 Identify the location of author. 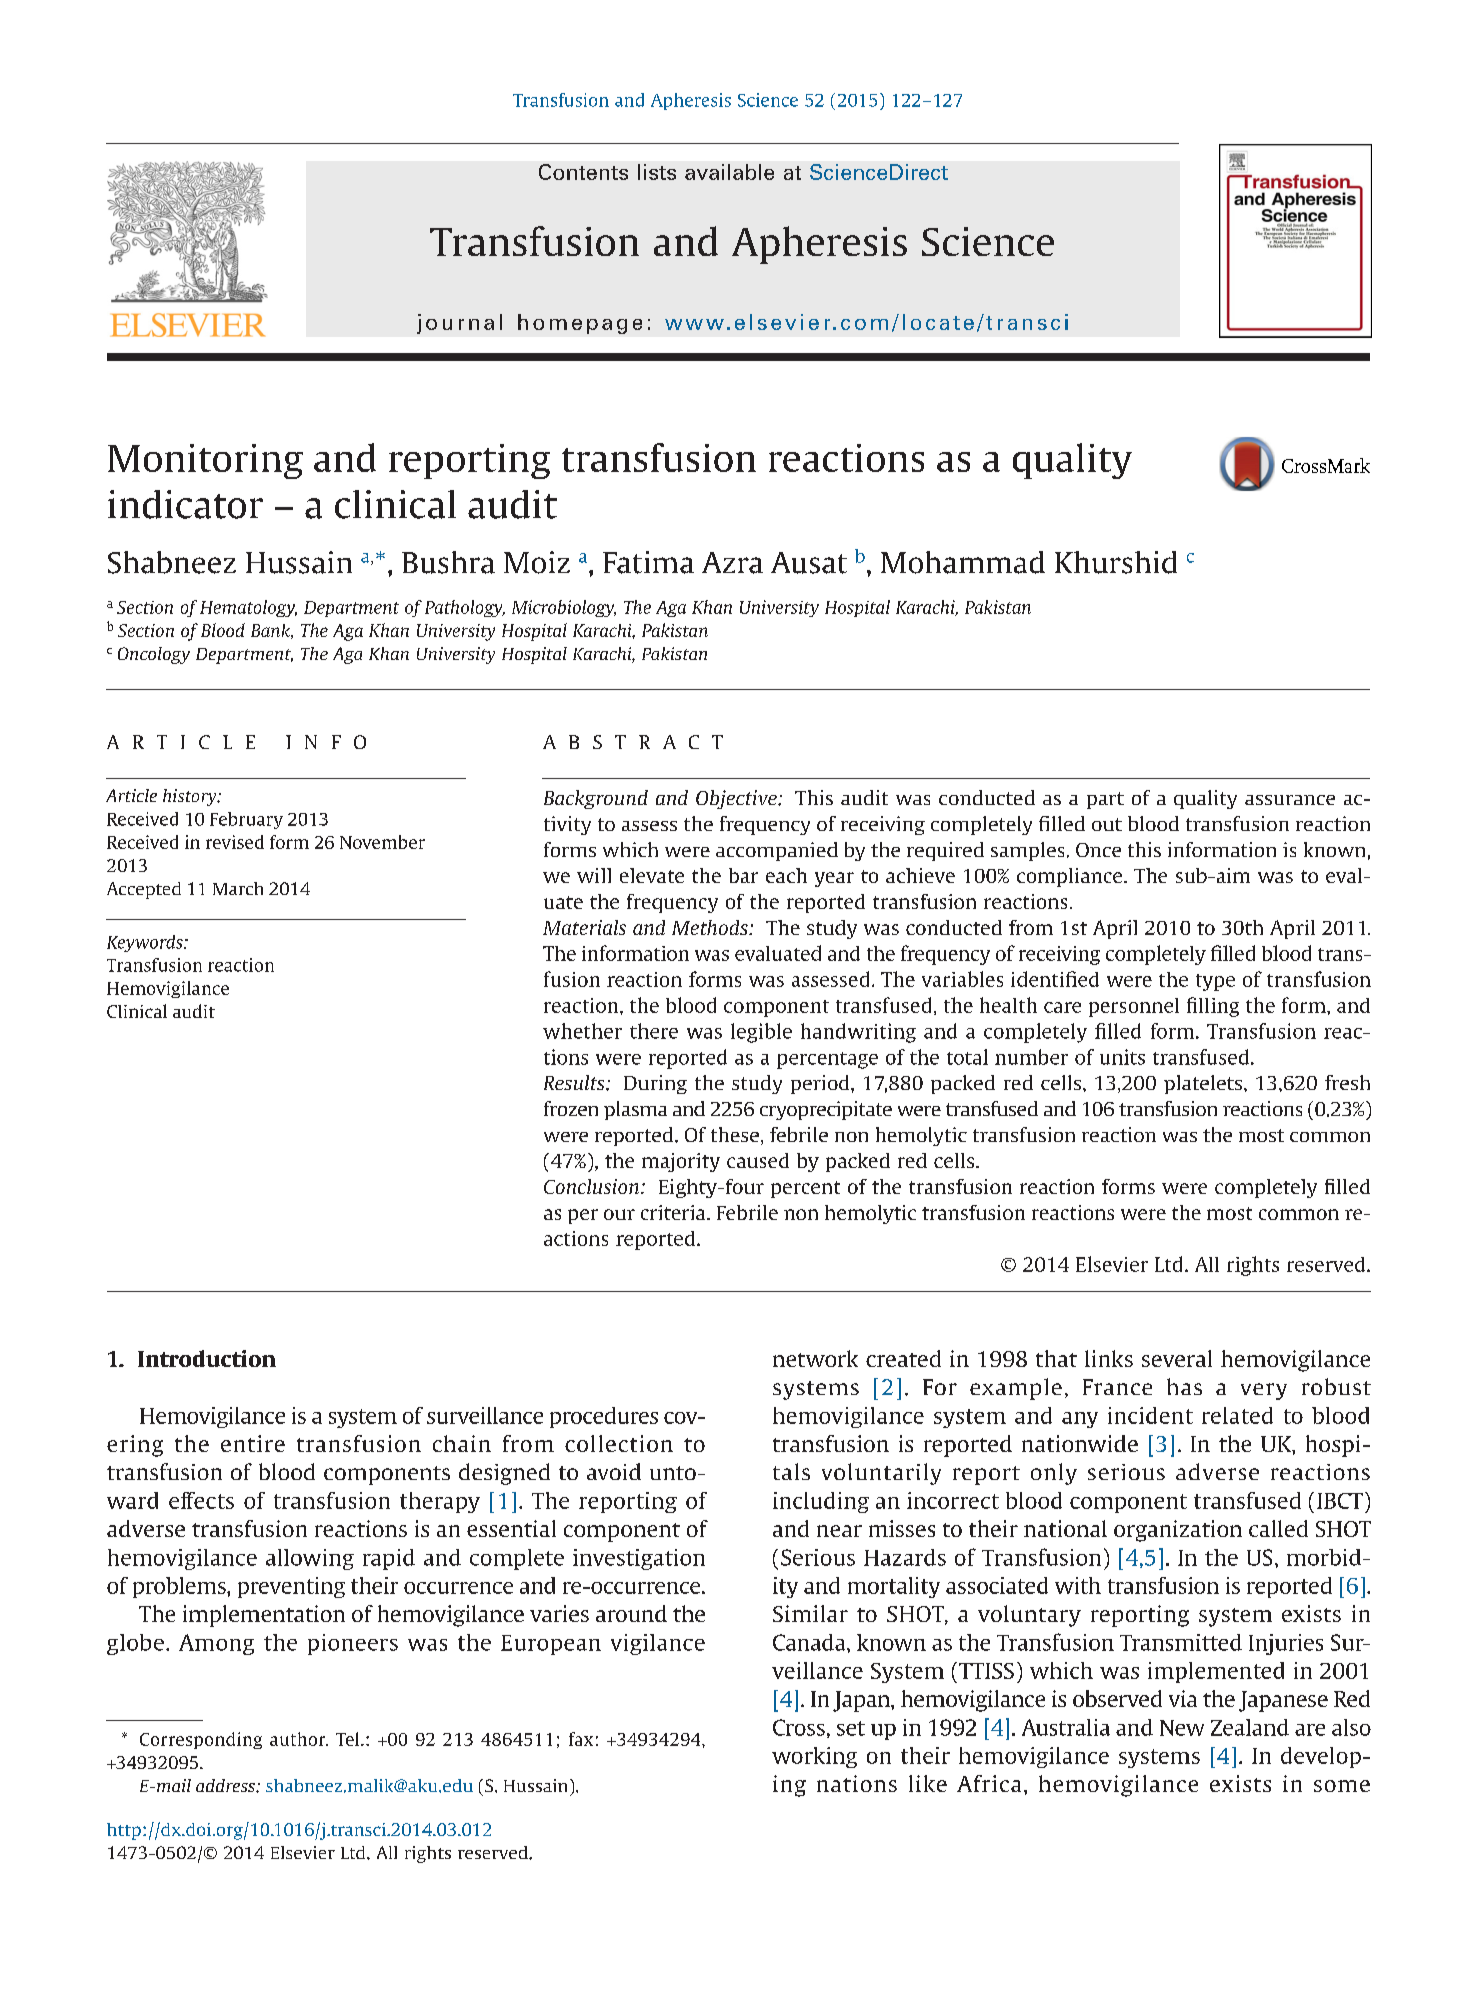
(299, 1739).
